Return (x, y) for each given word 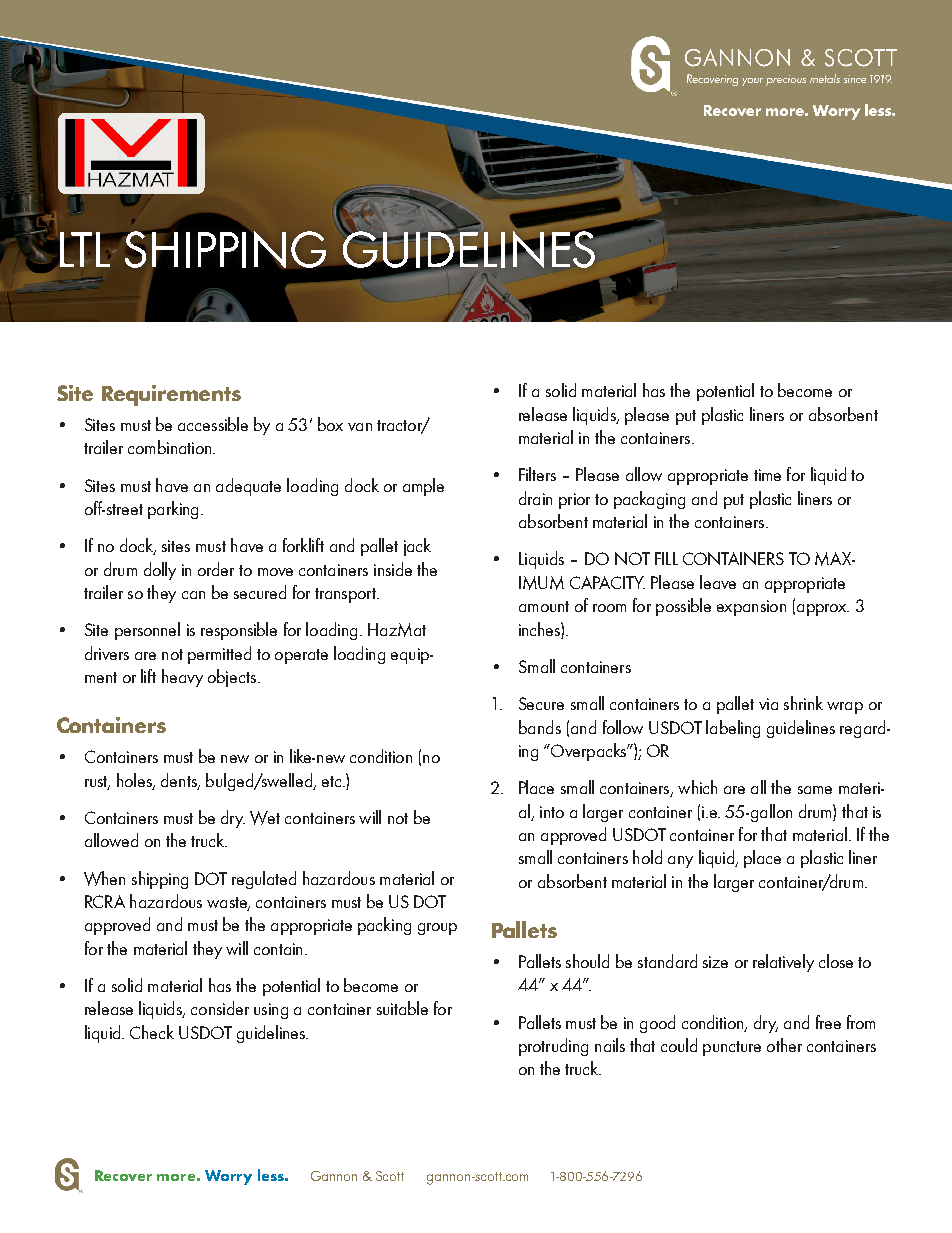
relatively (783, 963)
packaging (649, 500)
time (767, 475)
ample (423, 487)
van (360, 427)
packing (384, 926)
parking (173, 510)
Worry (228, 1177)
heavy (182, 678)
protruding (553, 1047)
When (104, 878)
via (768, 704)
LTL (86, 249)
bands (540, 727)
